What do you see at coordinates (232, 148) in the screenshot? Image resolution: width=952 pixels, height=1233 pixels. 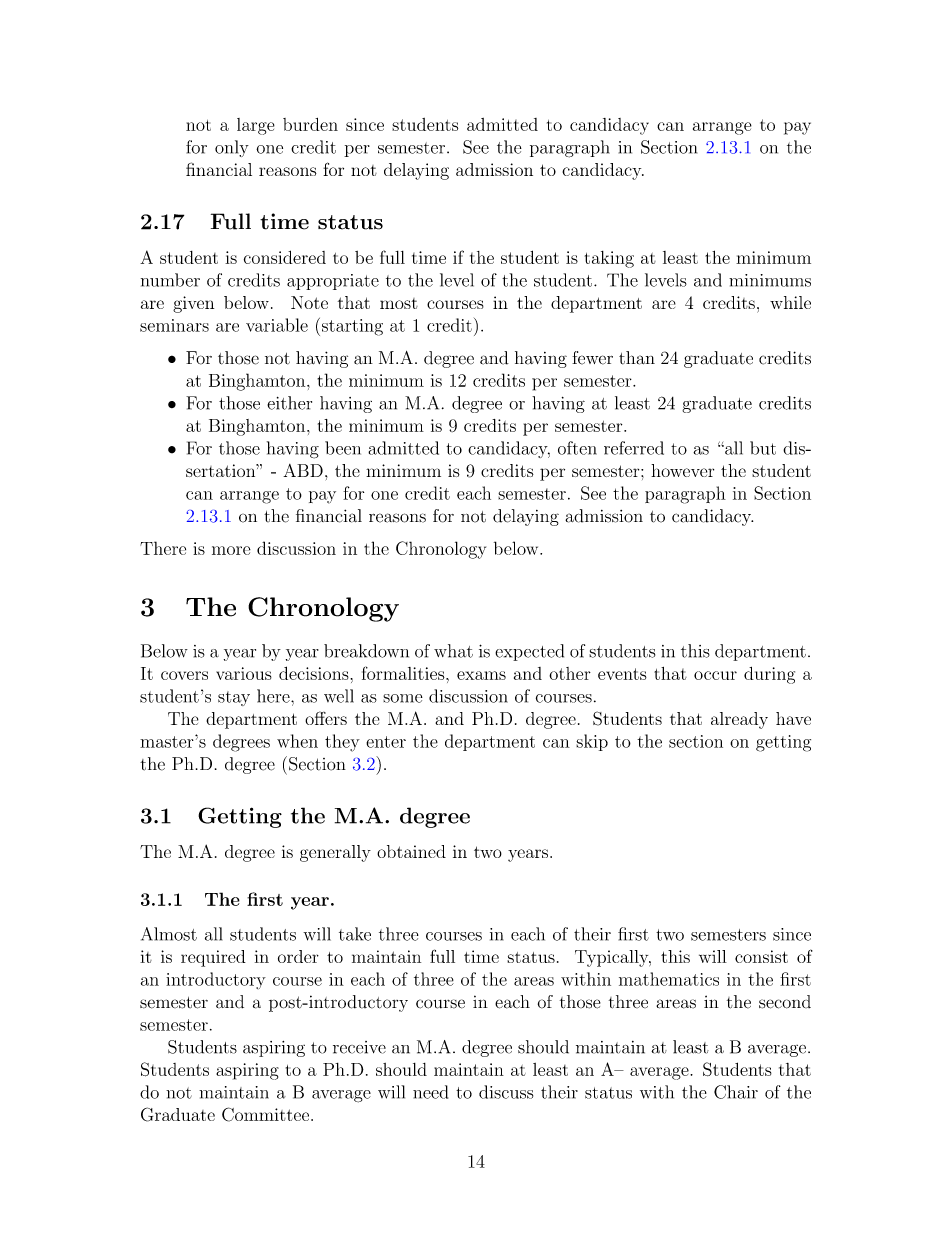 I see `only` at bounding box center [232, 148].
